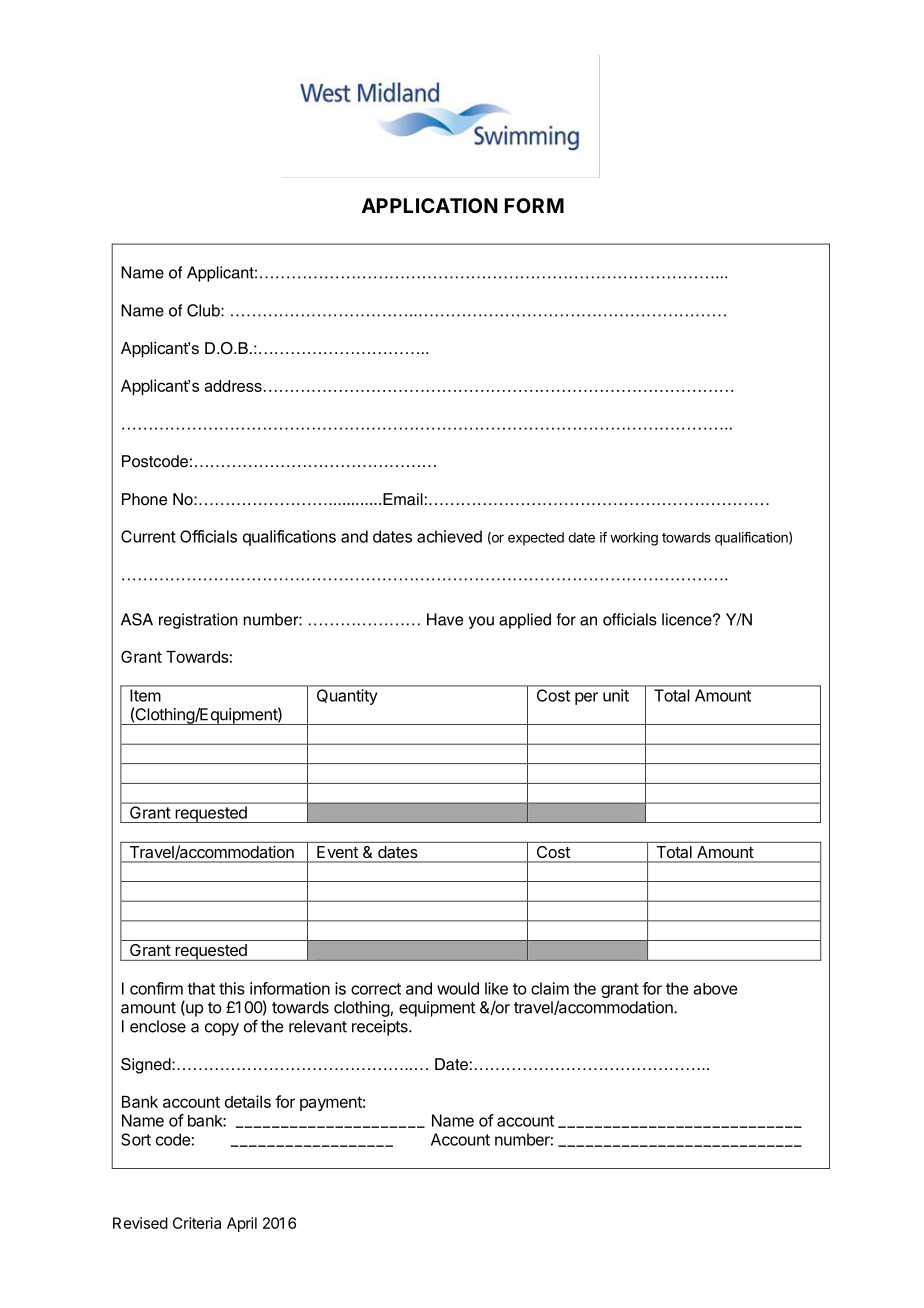 This screenshot has height=1308, width=924. What do you see at coordinates (197, 1223) in the screenshot?
I see `Criteria` at bounding box center [197, 1223].
